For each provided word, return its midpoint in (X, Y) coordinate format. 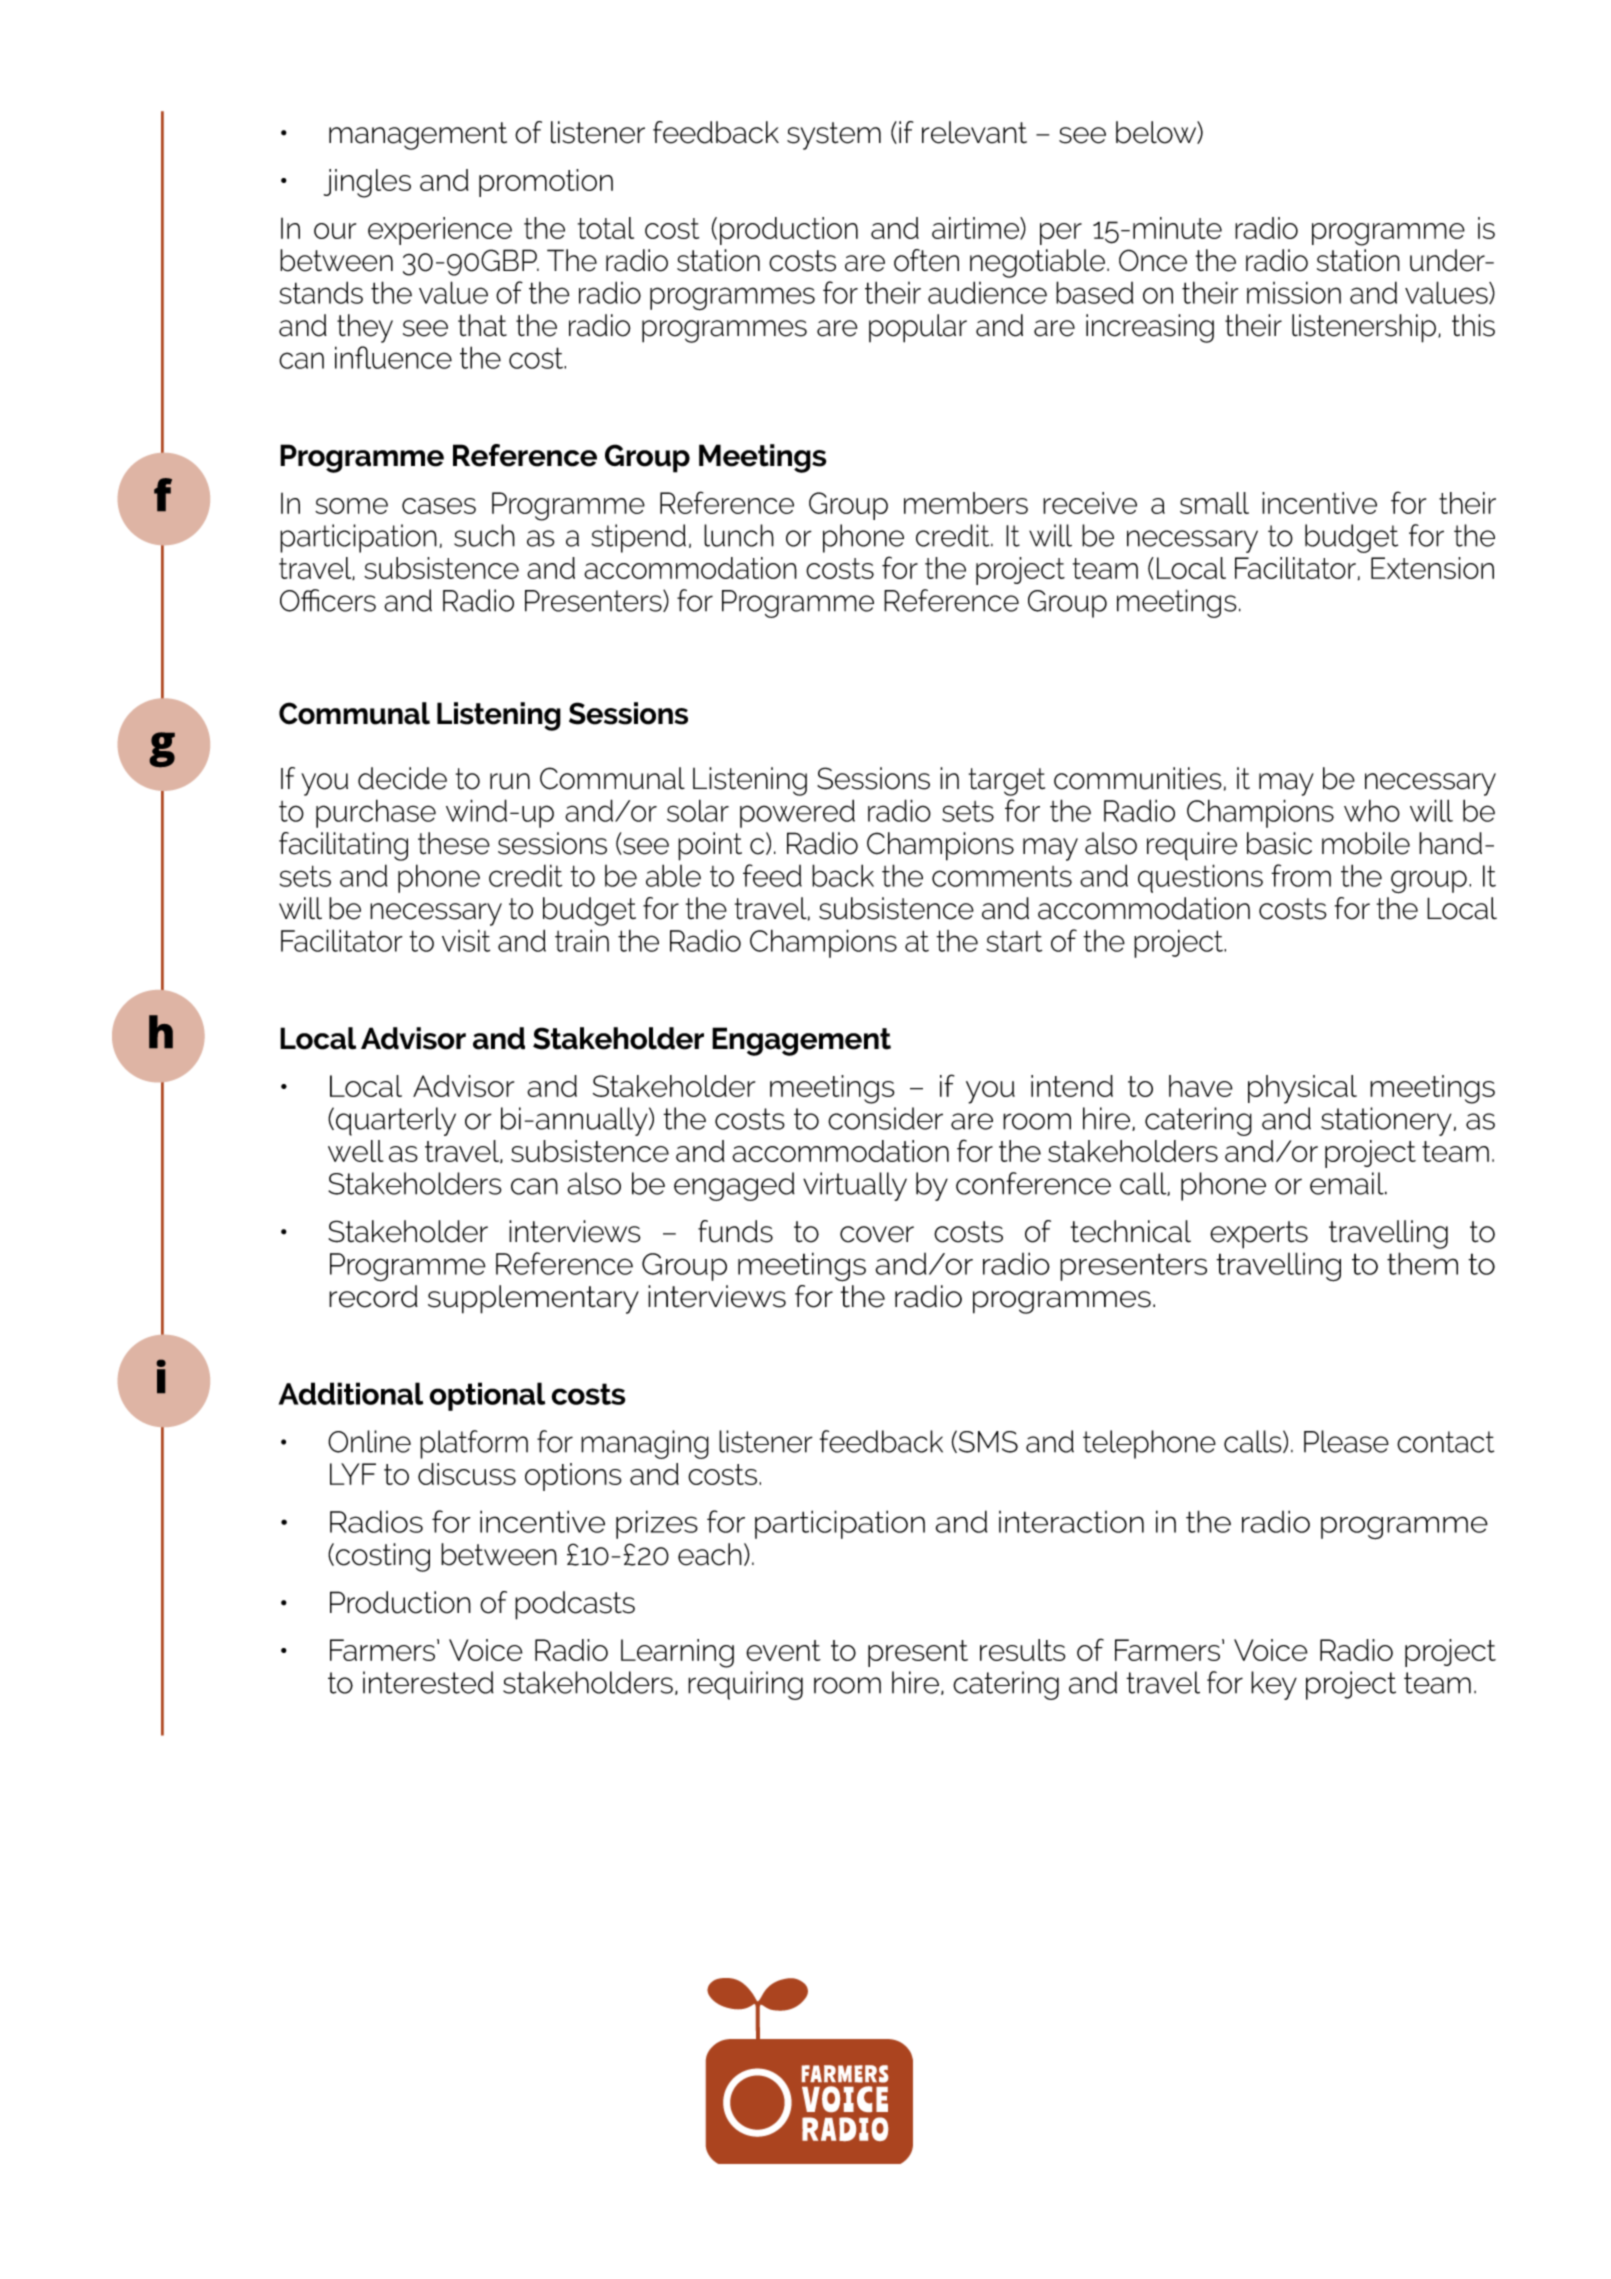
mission (1294, 292)
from (1301, 875)
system (834, 136)
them (1422, 1263)
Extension (1432, 568)
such (484, 535)
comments (1002, 876)
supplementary (533, 1299)
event (783, 1650)
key (1274, 1685)
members (966, 503)
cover (877, 1234)
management (418, 136)
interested (428, 1682)
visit (466, 940)
